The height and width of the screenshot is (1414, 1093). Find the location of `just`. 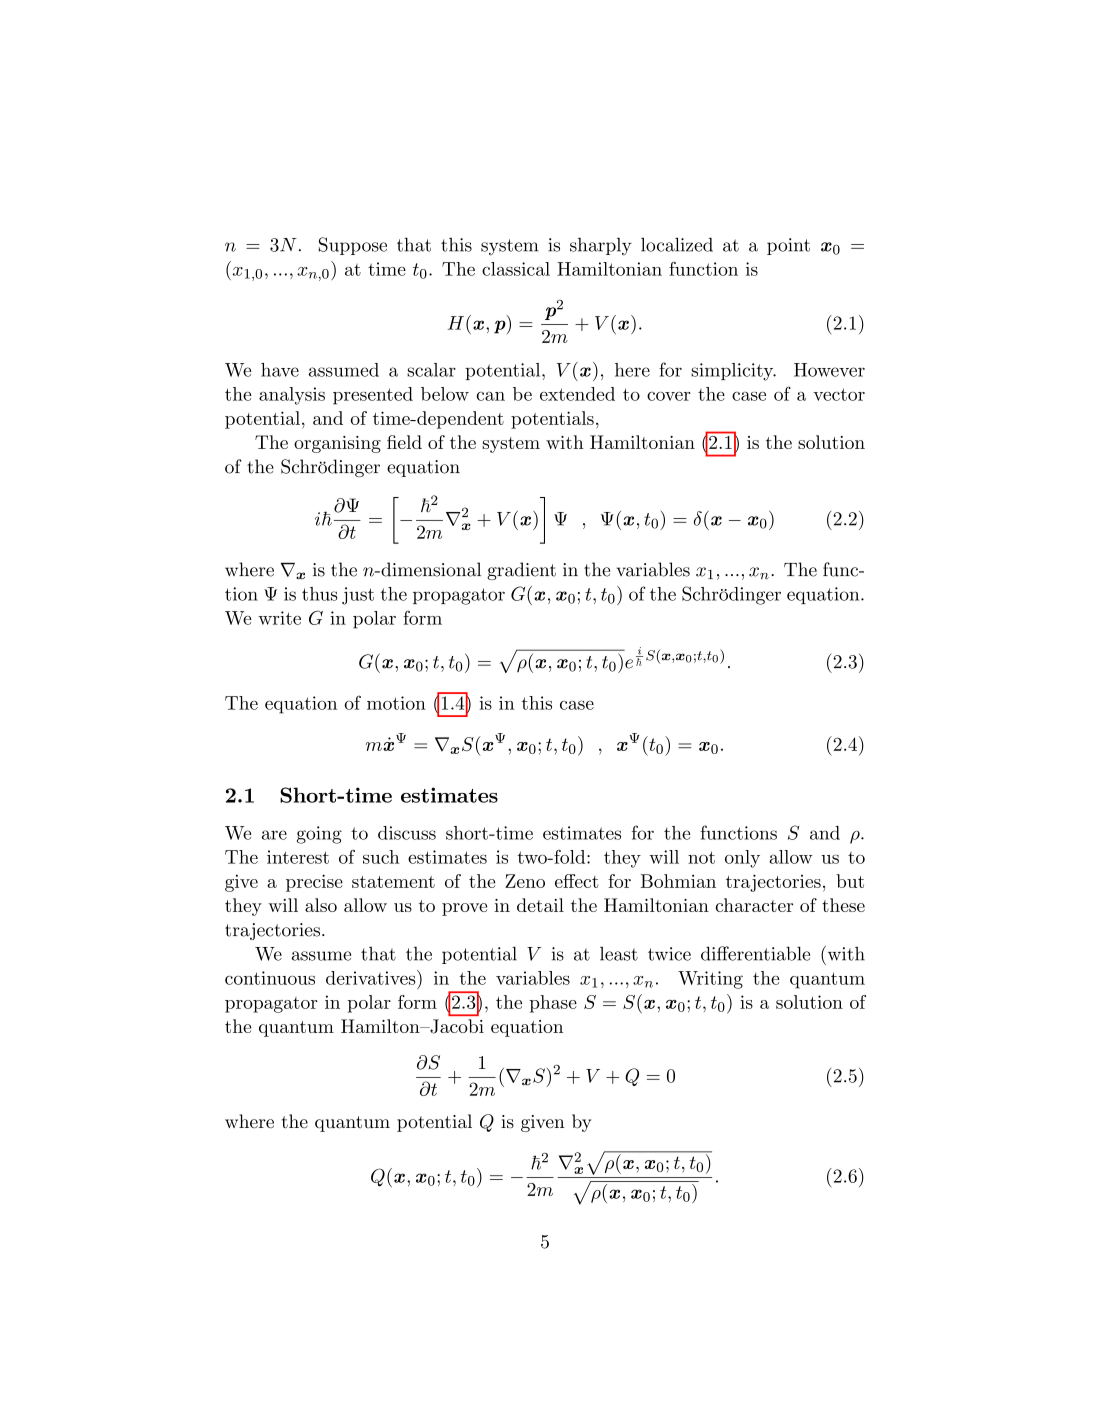

just is located at coordinates (358, 596).
